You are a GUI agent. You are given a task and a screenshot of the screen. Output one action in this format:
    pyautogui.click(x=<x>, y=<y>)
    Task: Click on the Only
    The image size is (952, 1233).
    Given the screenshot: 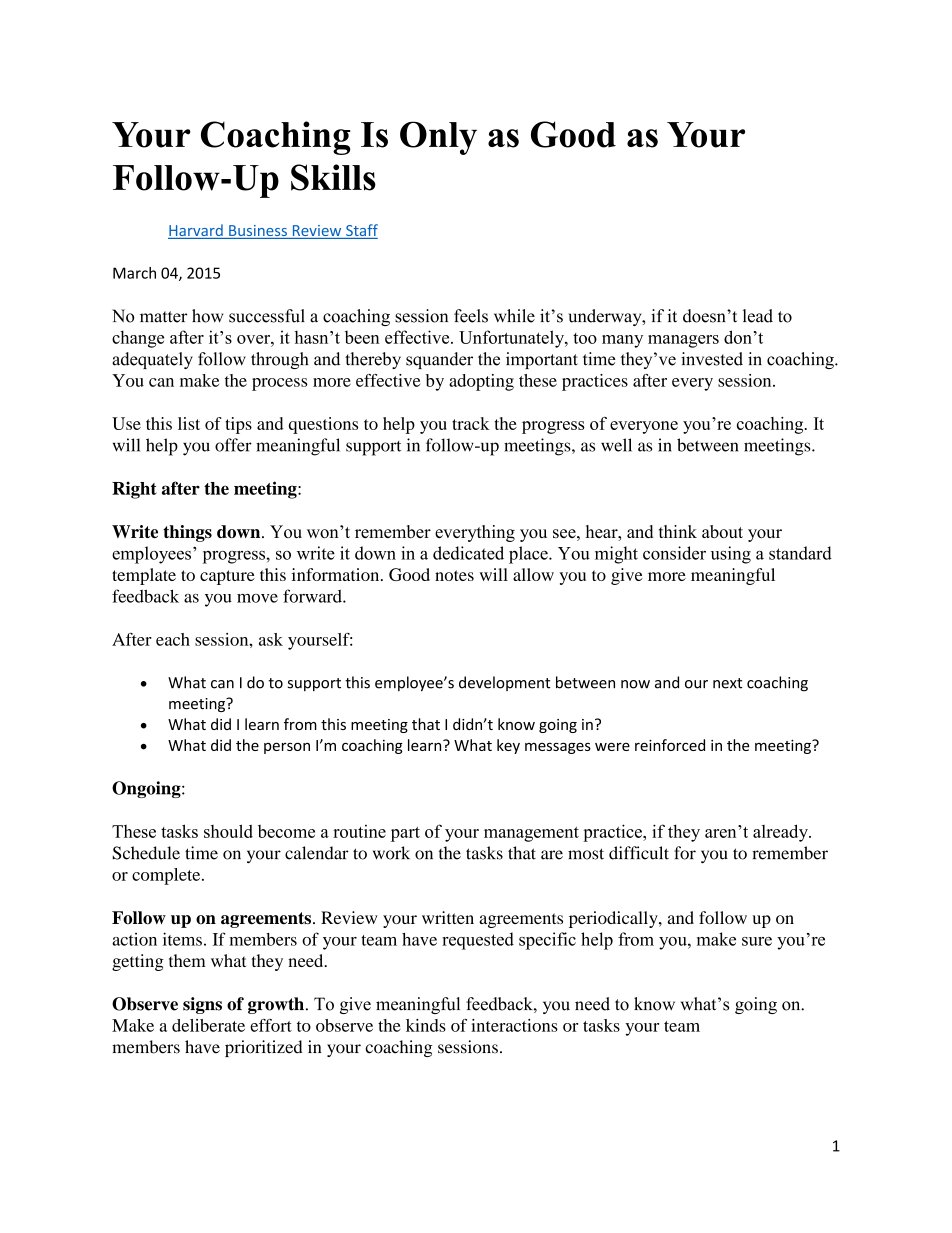 What is the action you would take?
    pyautogui.click(x=438, y=138)
